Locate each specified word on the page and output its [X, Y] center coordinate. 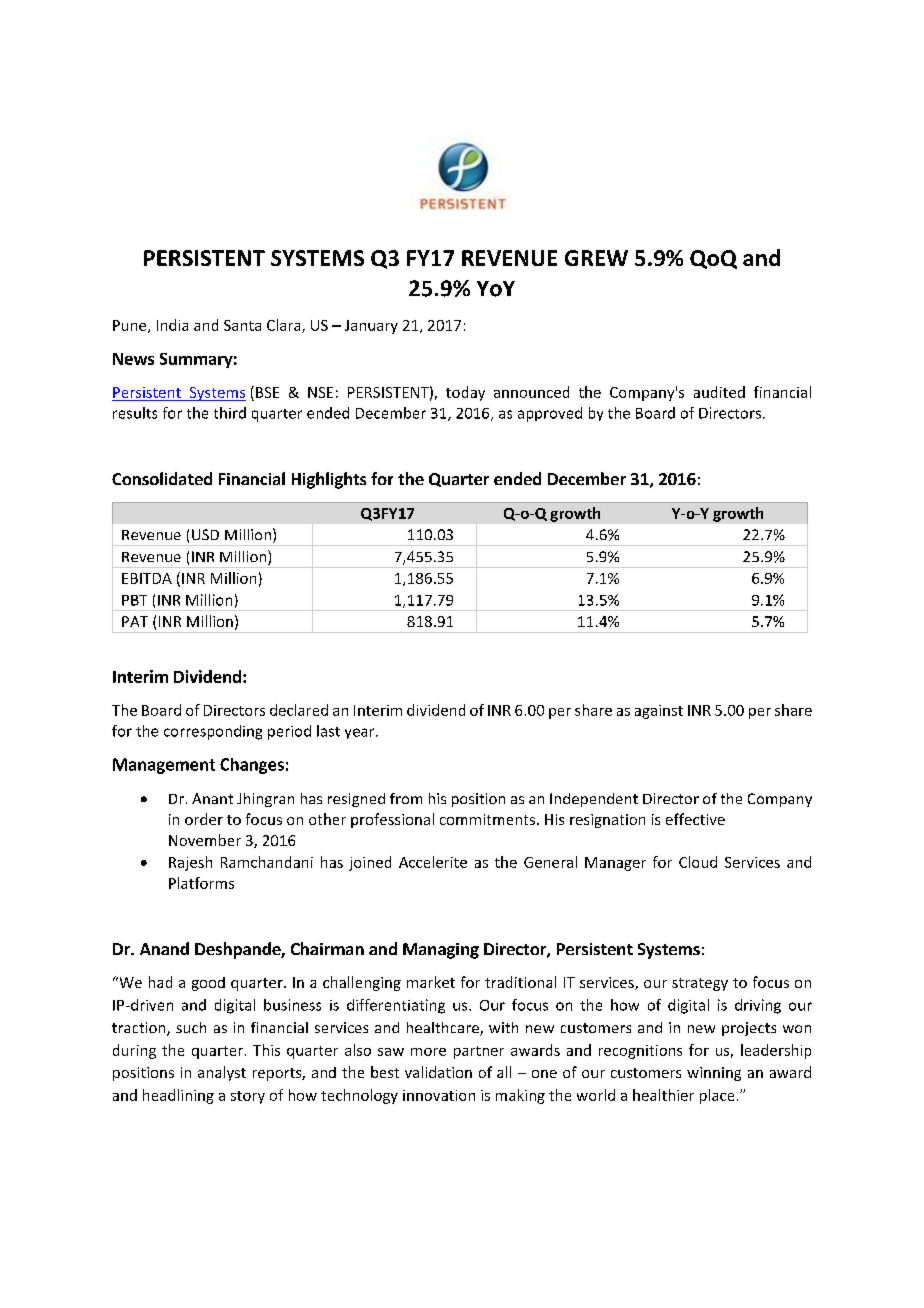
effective [695, 819]
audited [719, 392]
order [204, 819]
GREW [596, 258]
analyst [222, 1073]
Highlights [329, 480]
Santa [242, 325]
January [371, 327]
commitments [487, 819]
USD [205, 534]
